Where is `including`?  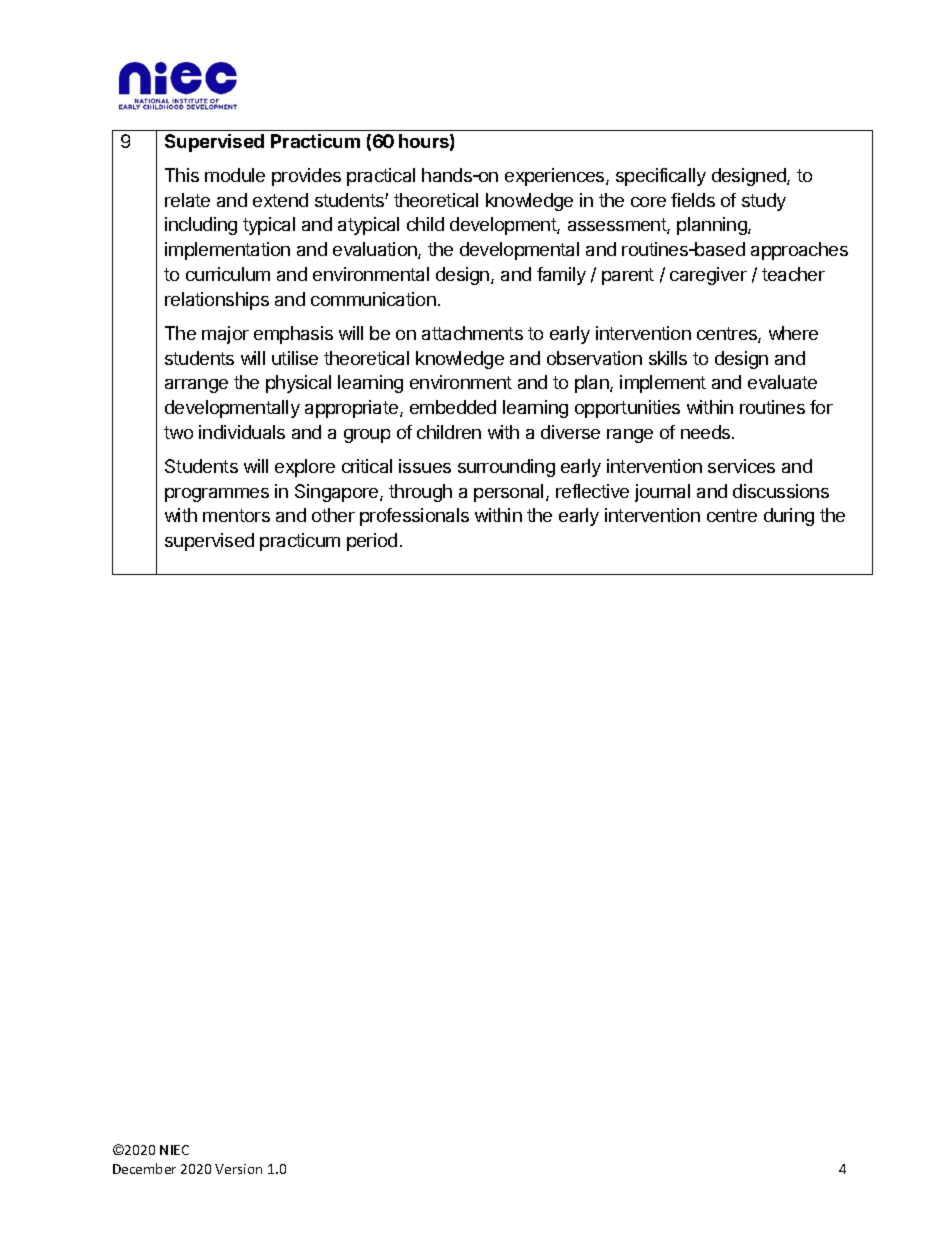 including is located at coordinates (201, 226).
